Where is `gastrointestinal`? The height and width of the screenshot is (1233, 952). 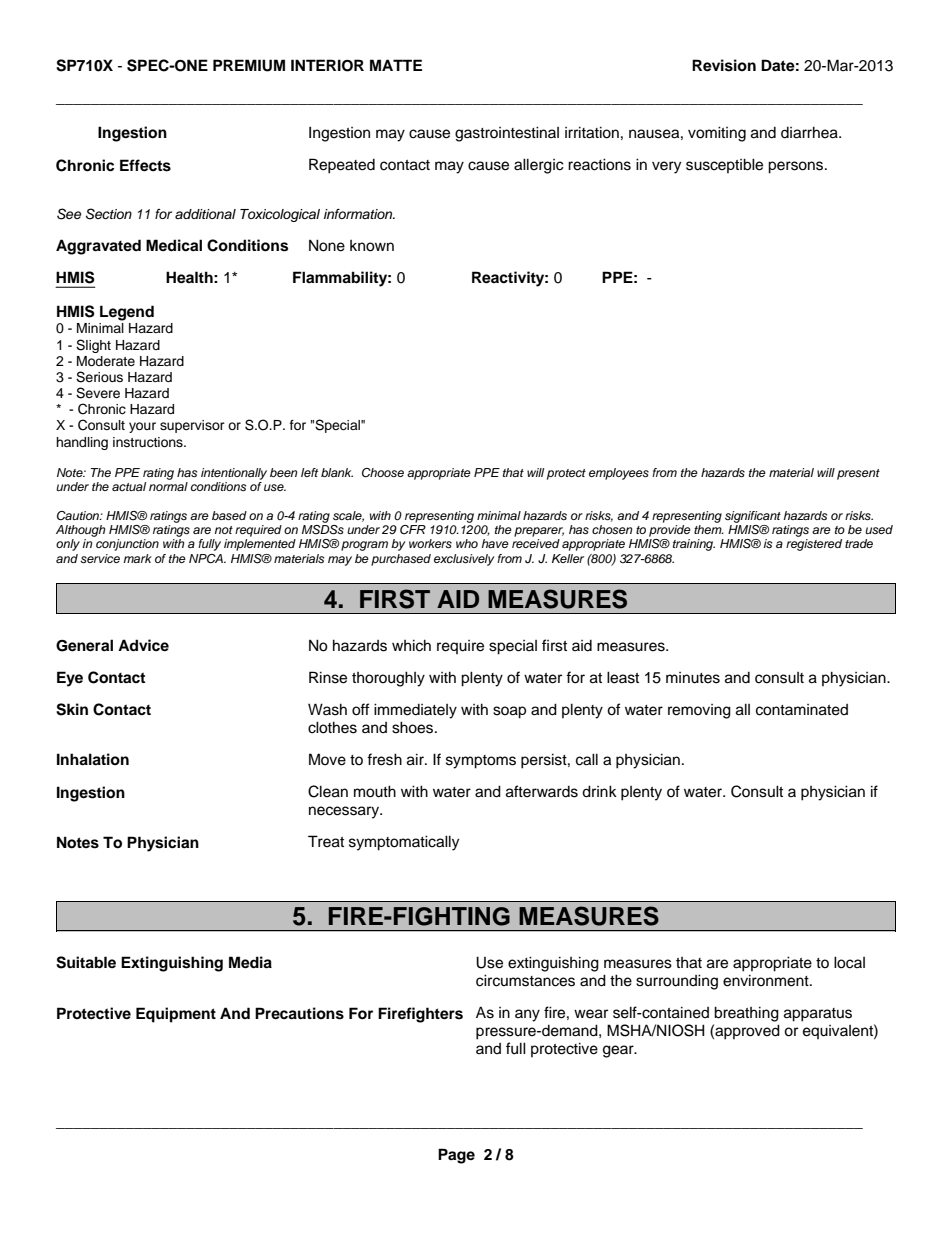
gastrointestinal is located at coordinates (507, 134).
